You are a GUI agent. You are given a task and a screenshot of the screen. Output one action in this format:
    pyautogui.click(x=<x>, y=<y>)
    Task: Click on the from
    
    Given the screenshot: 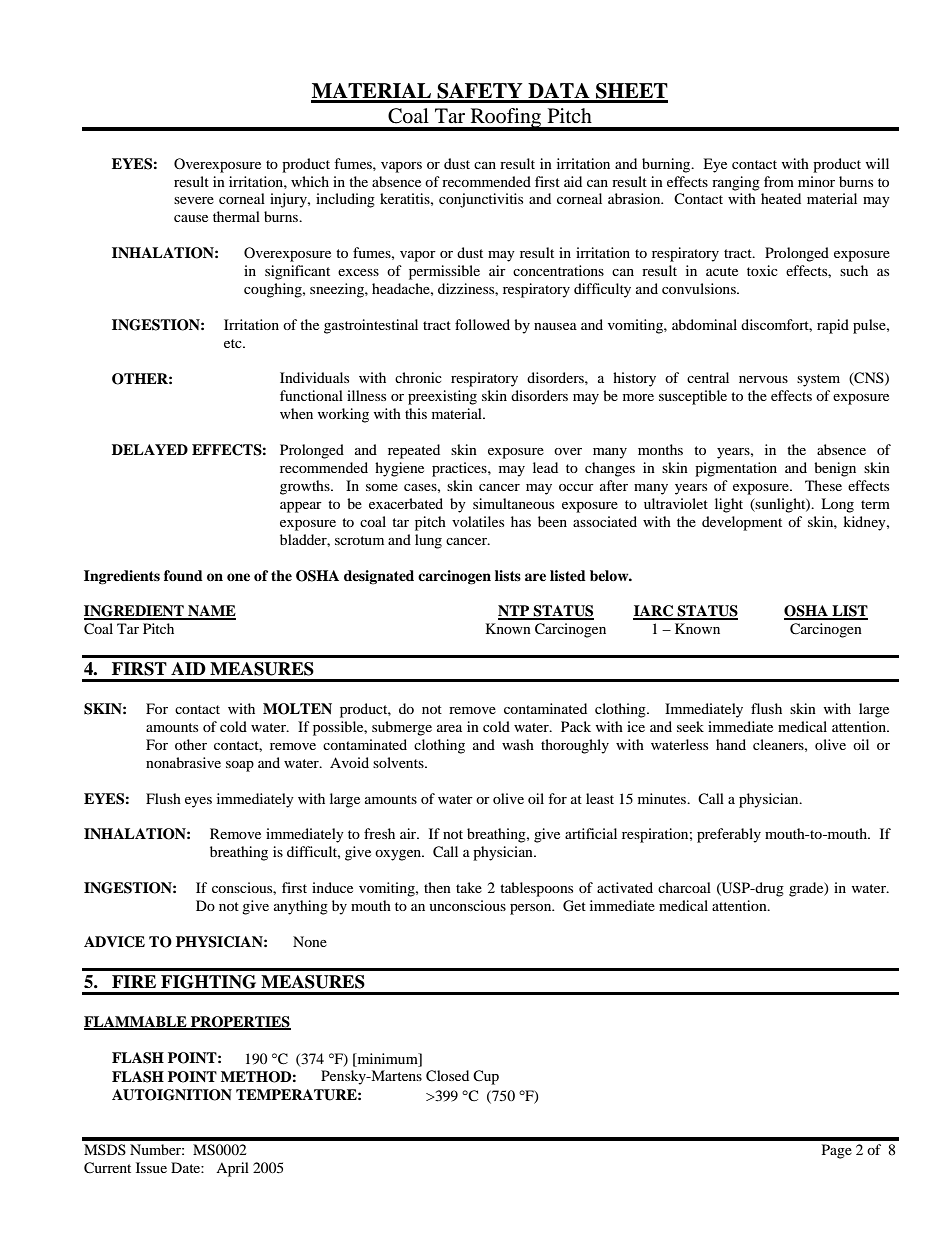 What is the action you would take?
    pyautogui.click(x=779, y=181)
